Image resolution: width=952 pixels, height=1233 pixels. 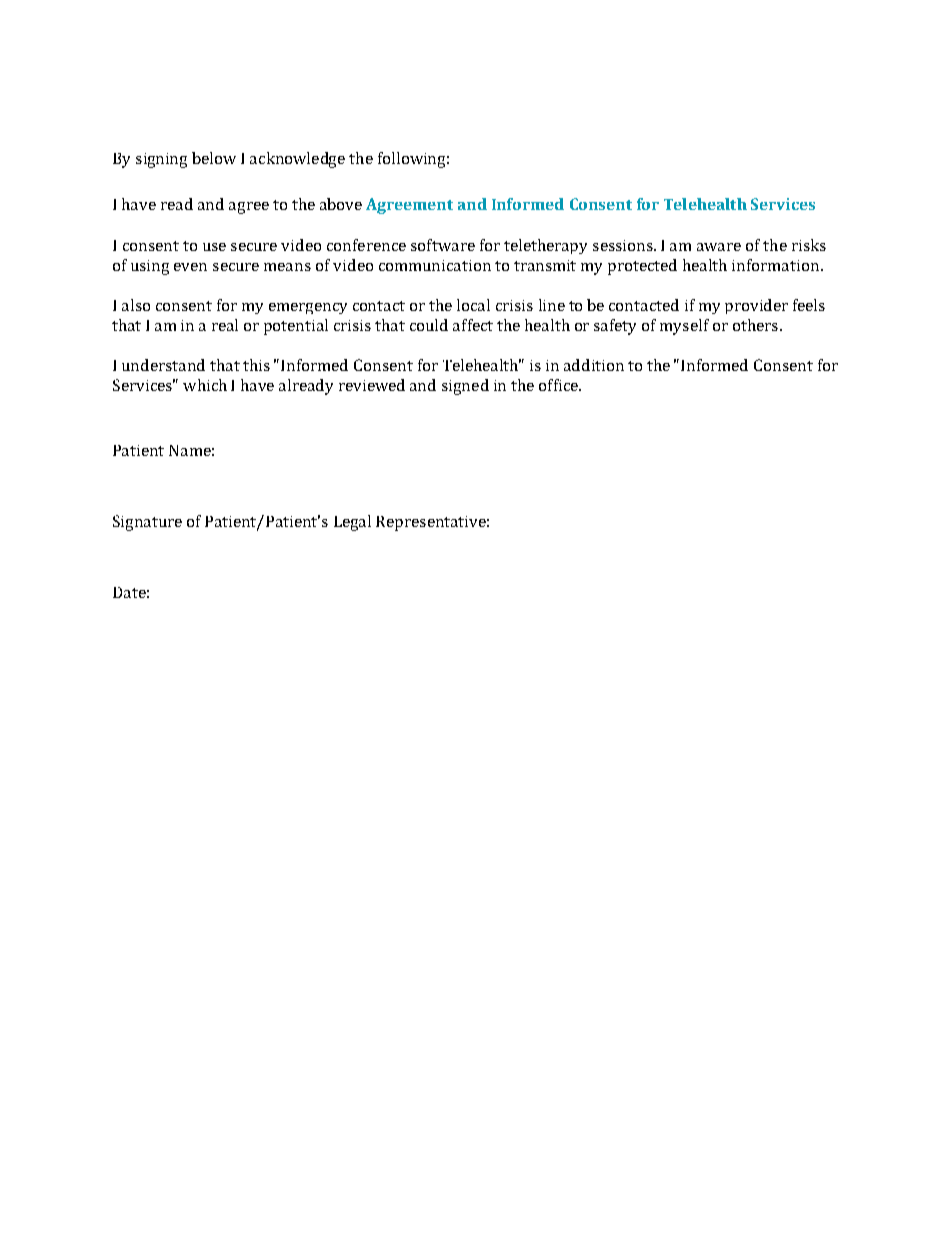 What do you see at coordinates (297, 160) in the screenshot?
I see `acknowledge` at bounding box center [297, 160].
